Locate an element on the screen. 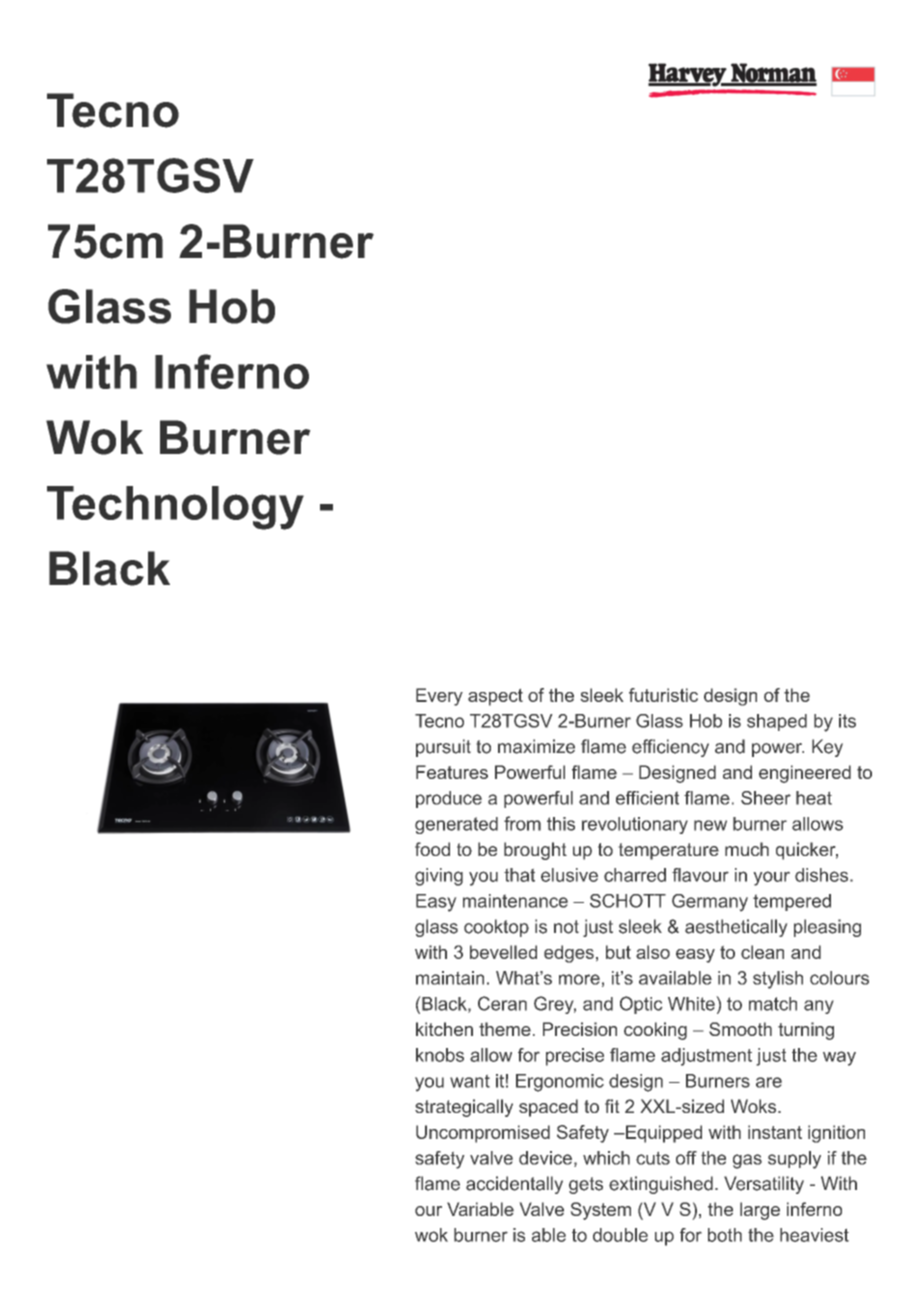  shaped is located at coordinates (777, 722).
